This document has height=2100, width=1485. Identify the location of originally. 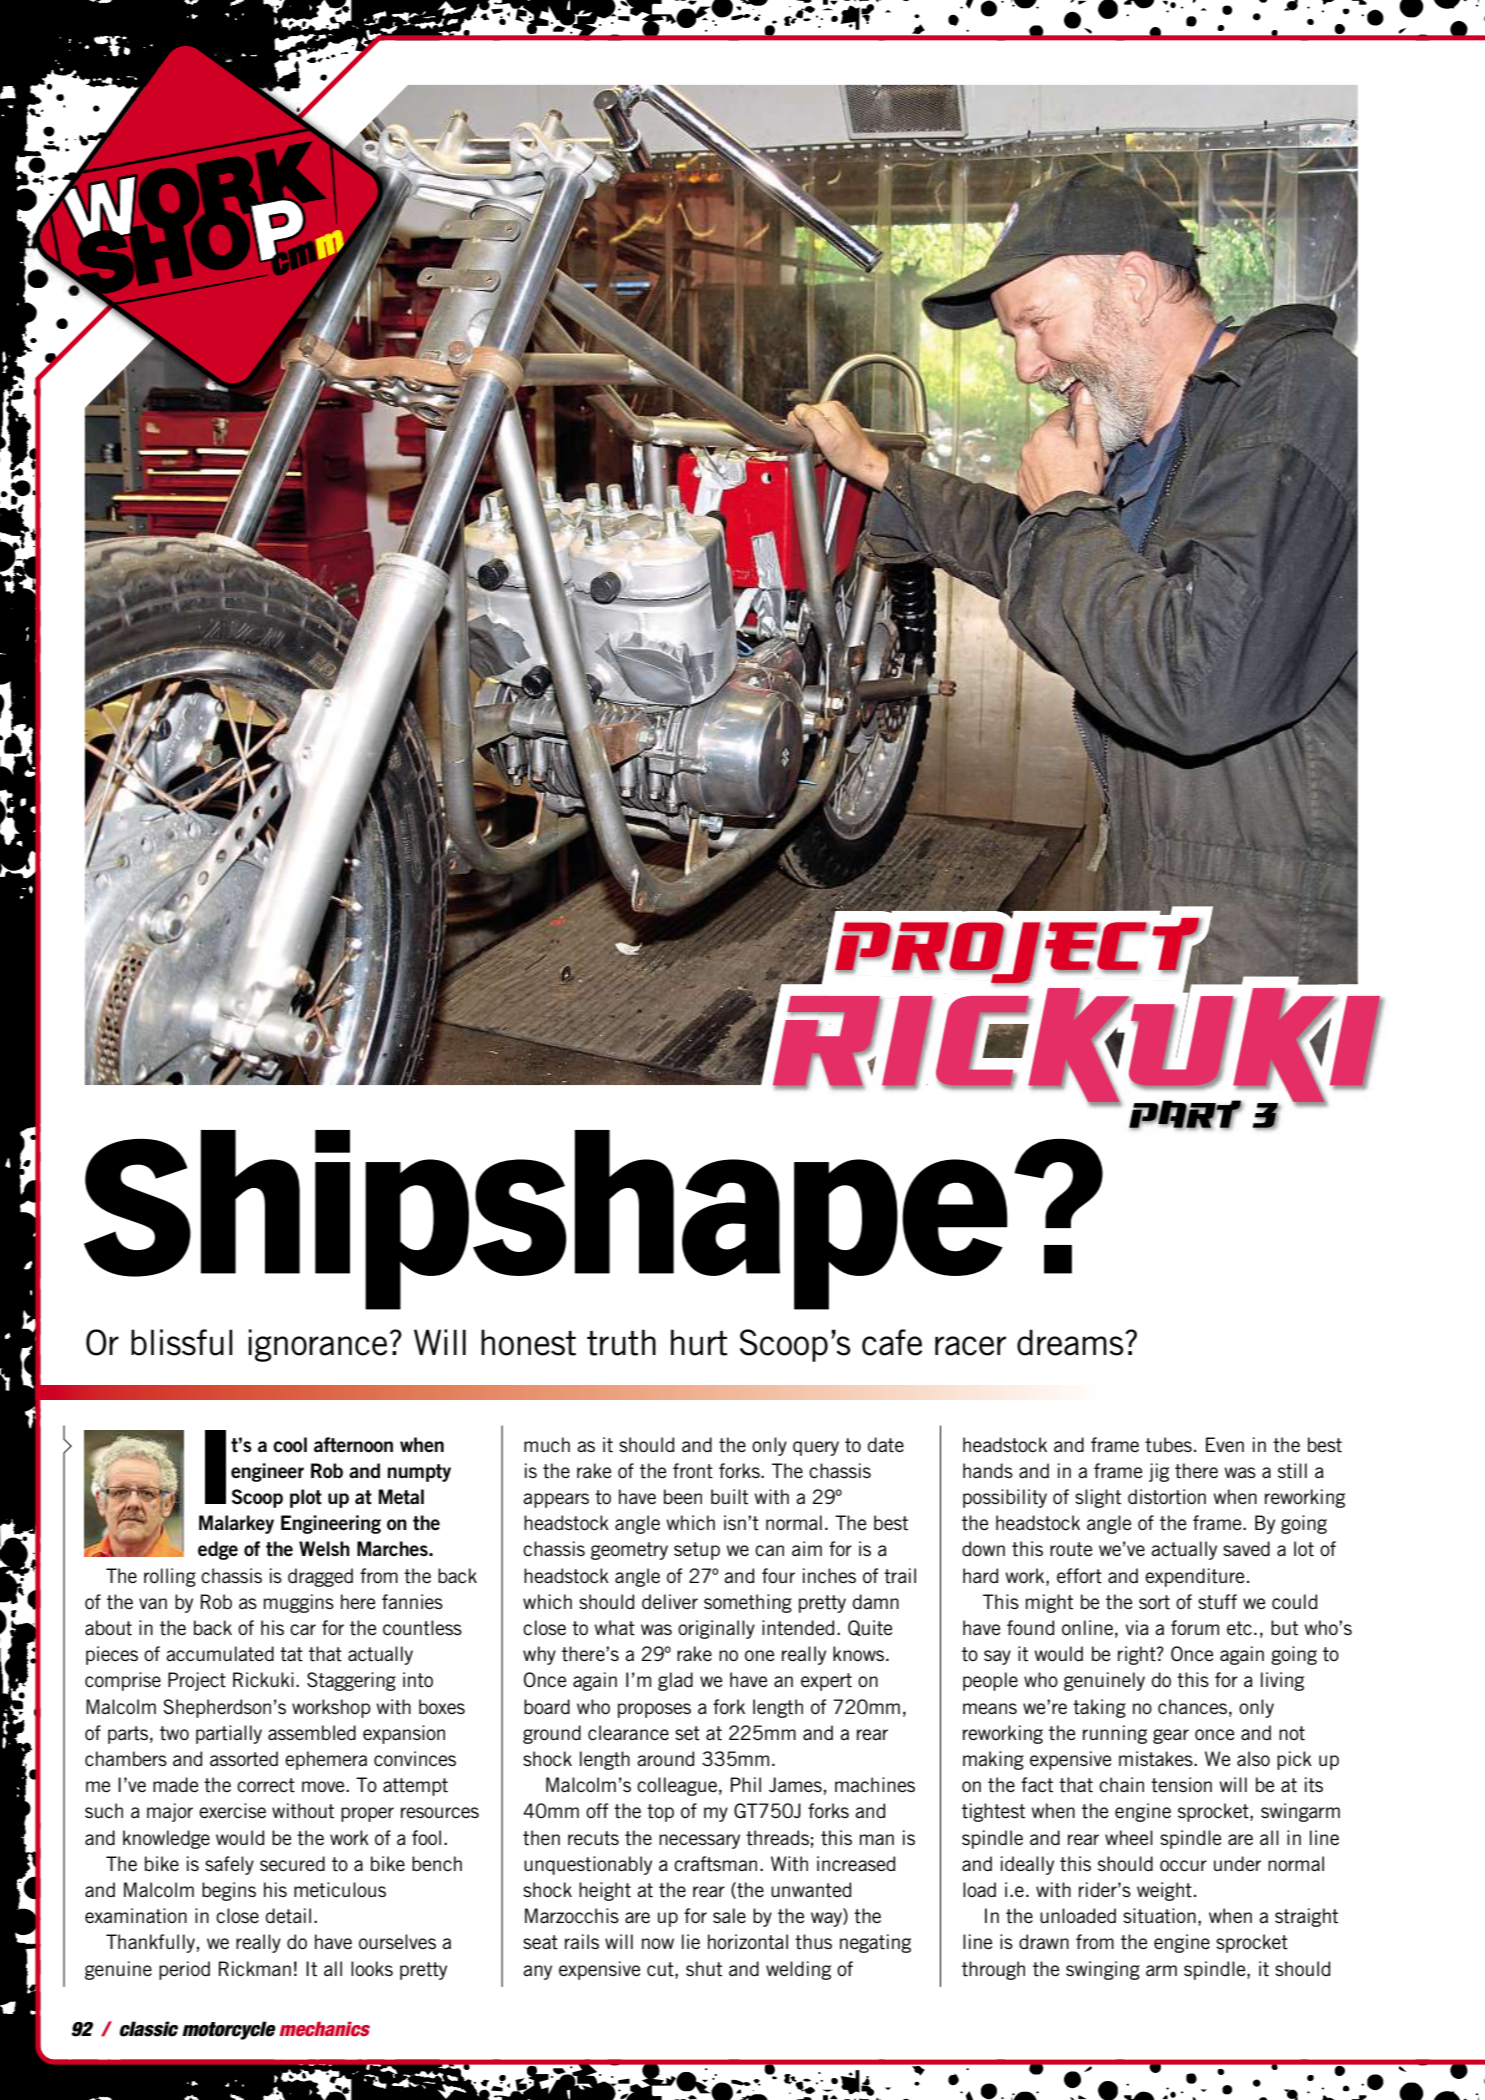
(716, 1629).
